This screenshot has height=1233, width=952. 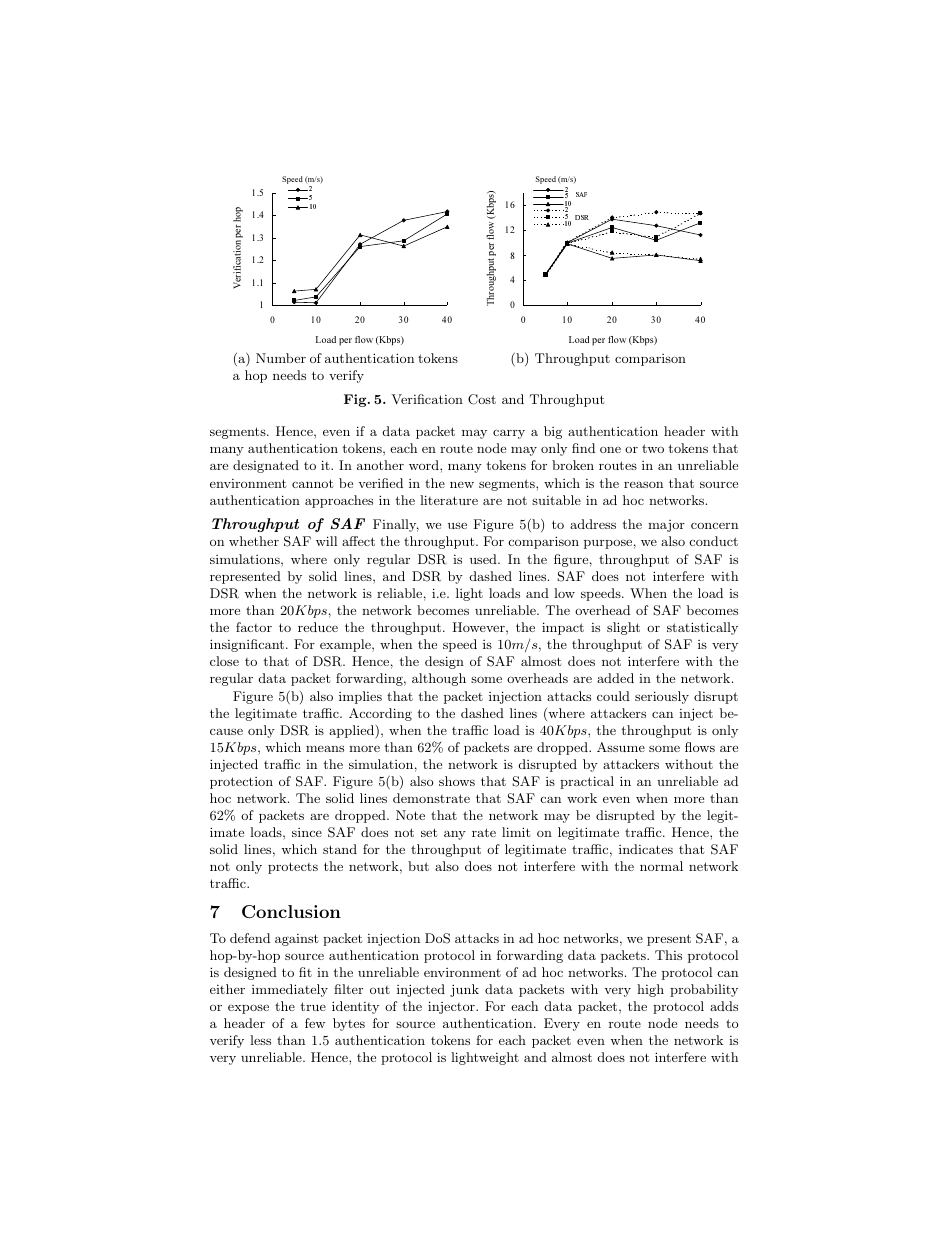 What do you see at coordinates (610, 450) in the screenshot?
I see `one` at bounding box center [610, 450].
